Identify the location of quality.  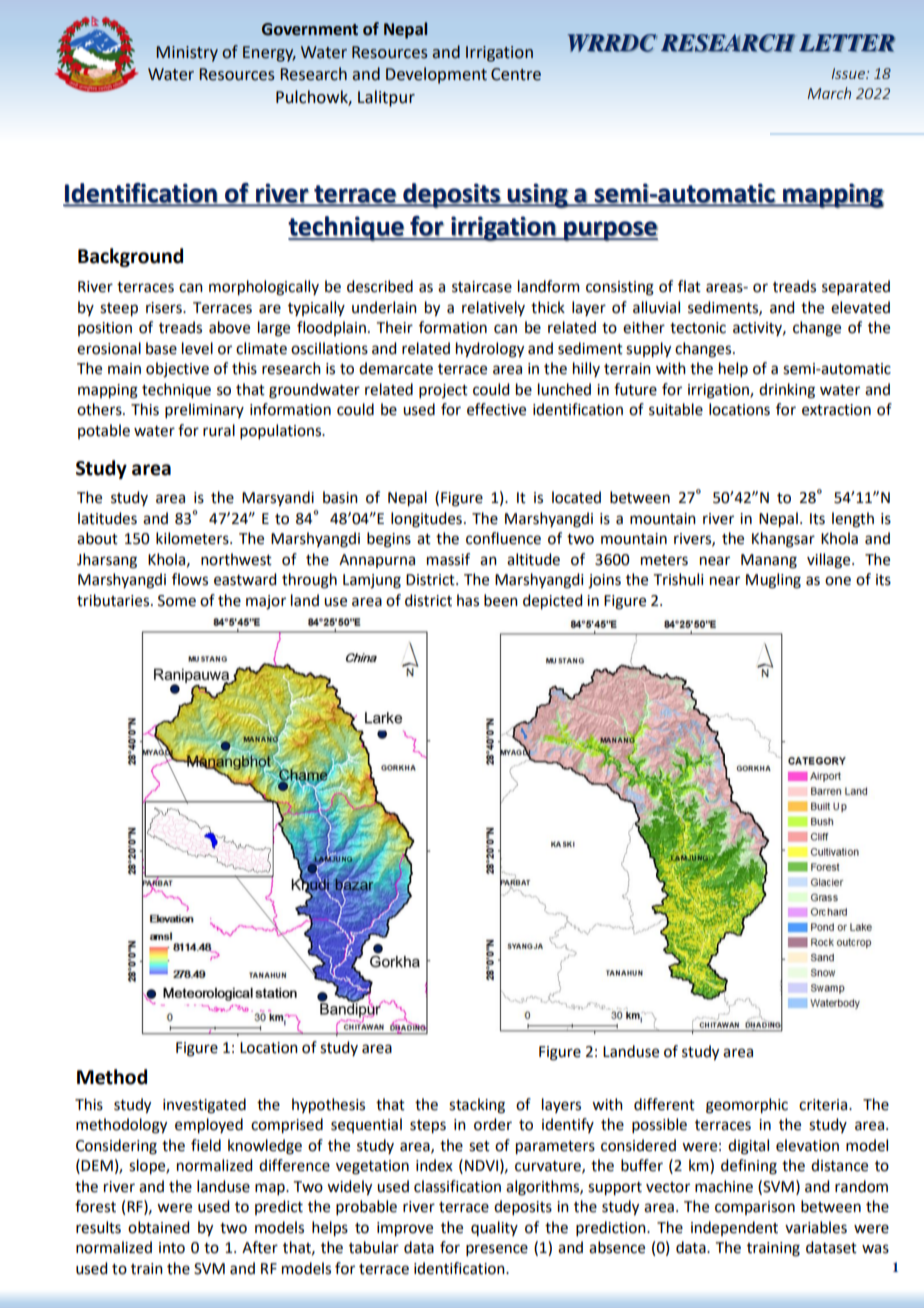
(494, 1228).
